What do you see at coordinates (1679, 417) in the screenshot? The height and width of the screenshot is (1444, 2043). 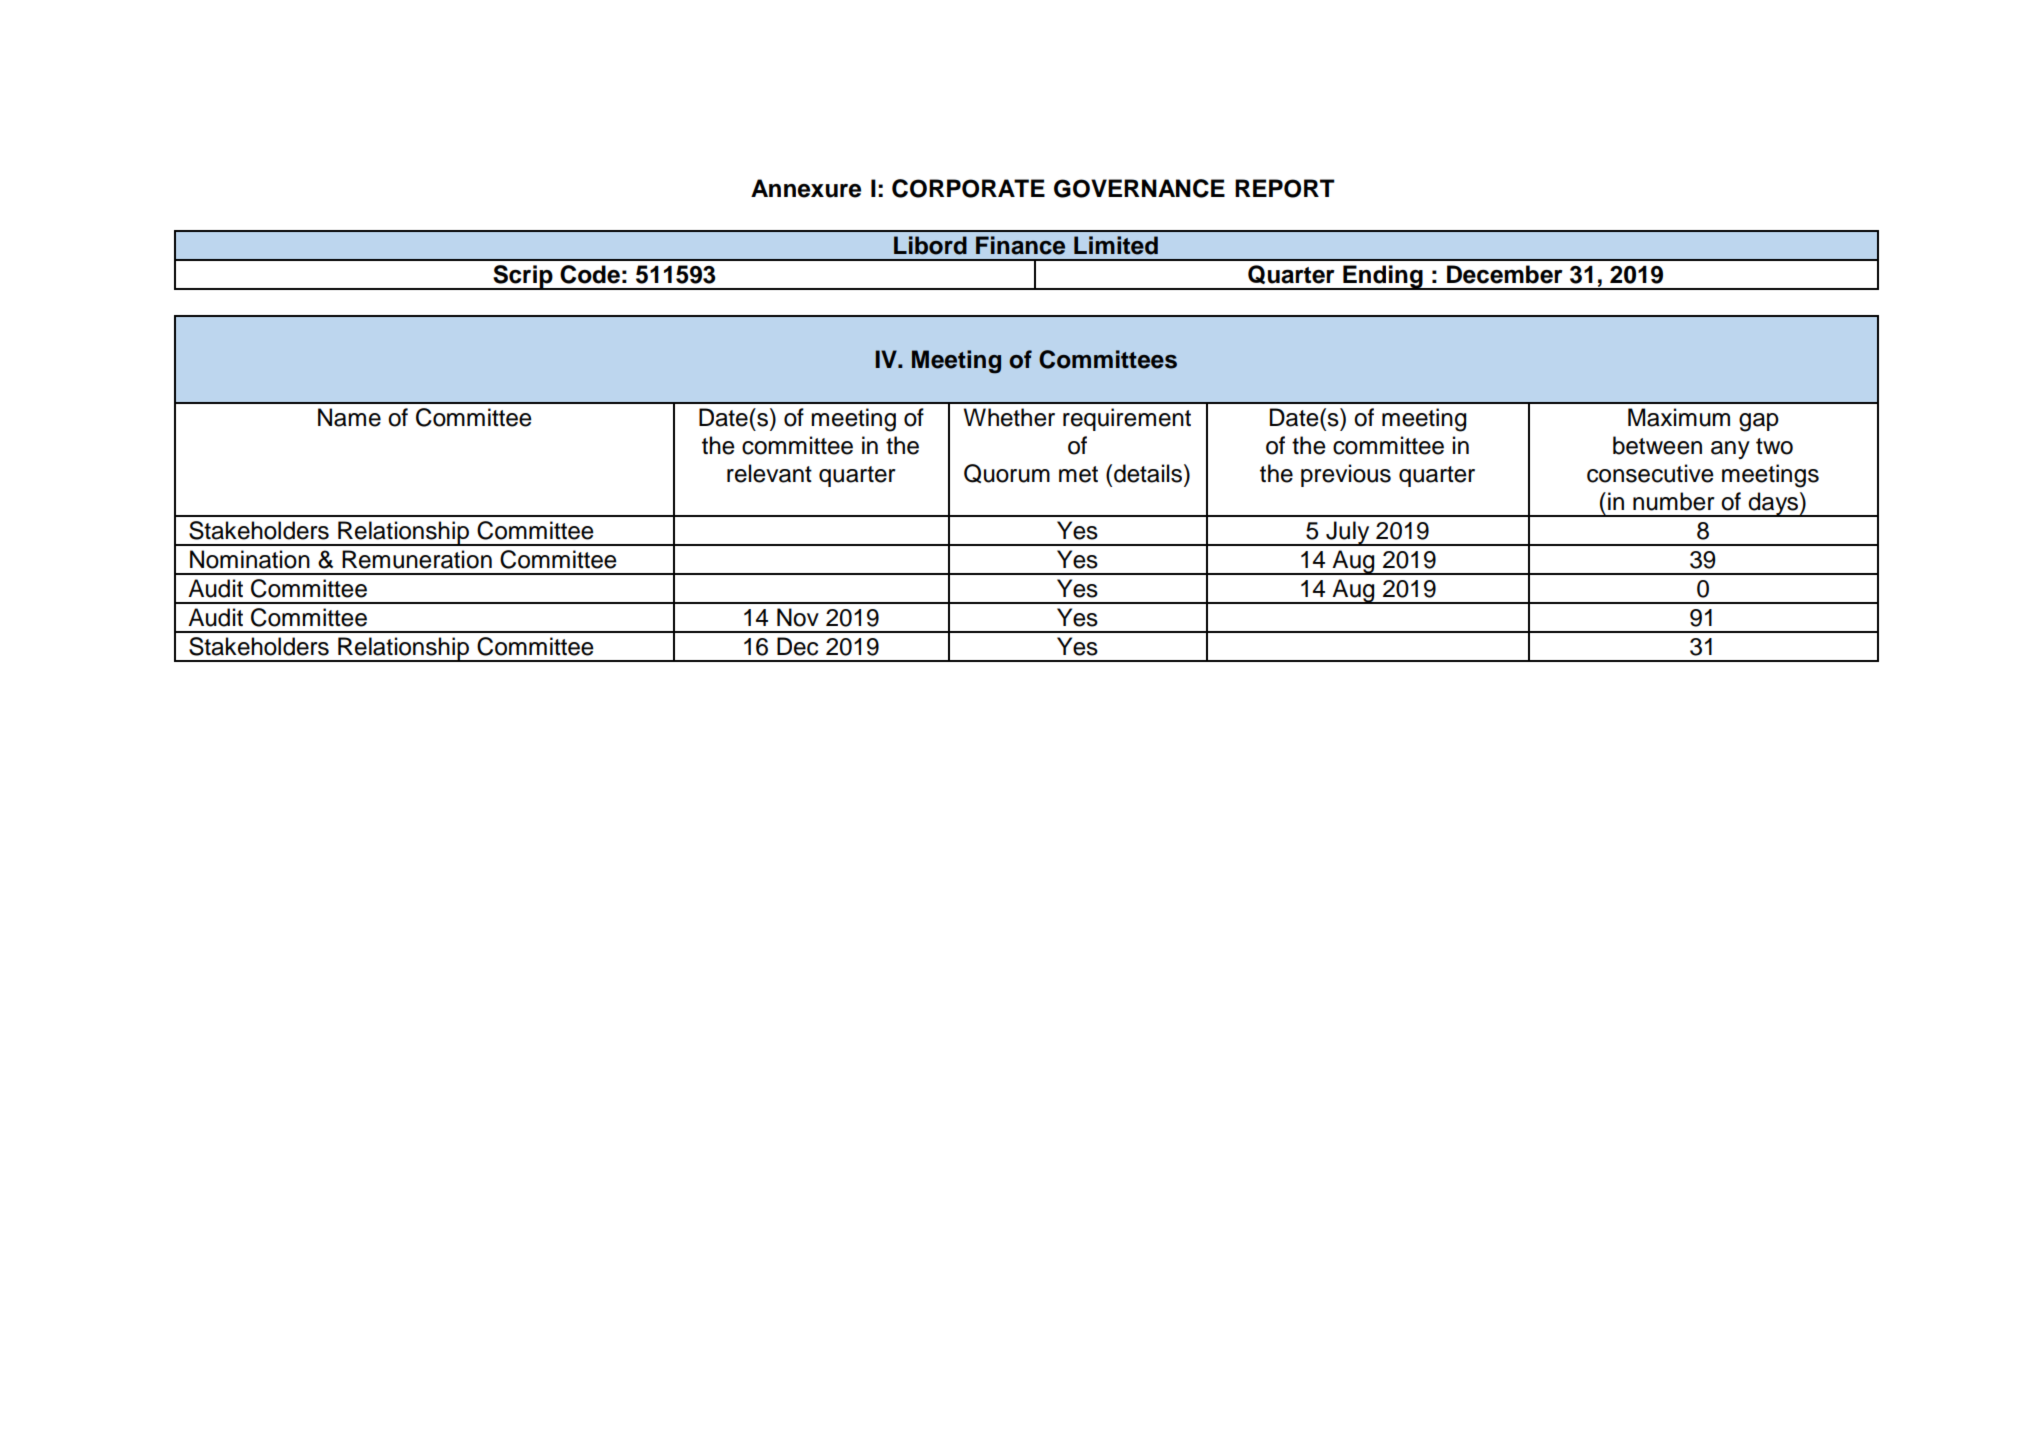 I see `Maximum` at bounding box center [1679, 417].
